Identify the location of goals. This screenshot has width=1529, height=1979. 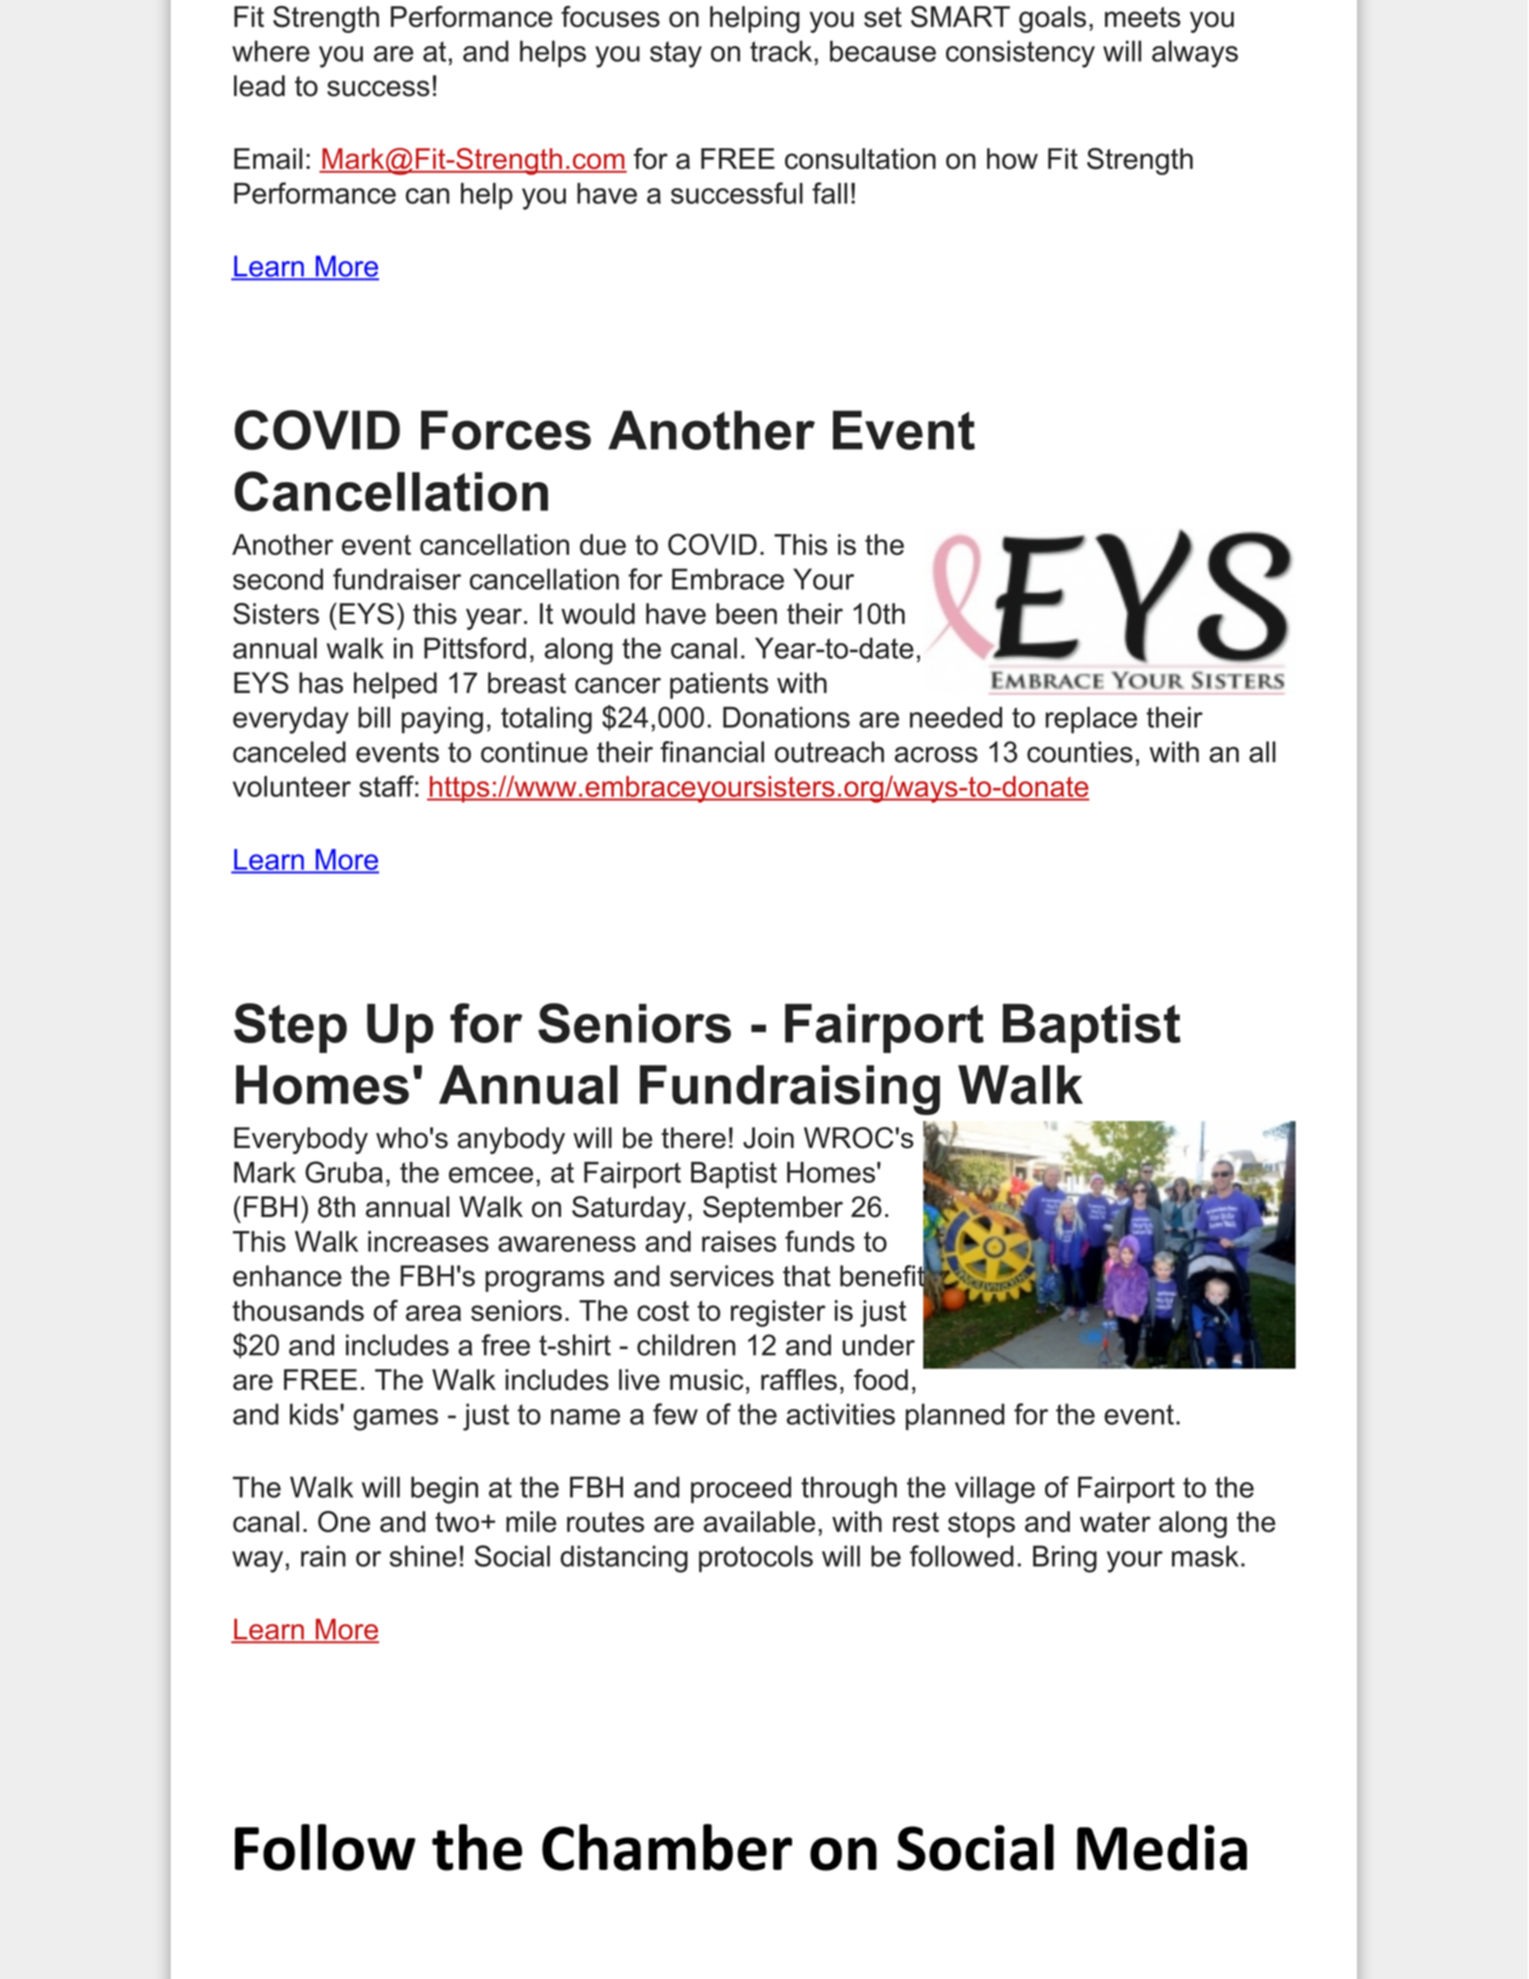
(1052, 19).
